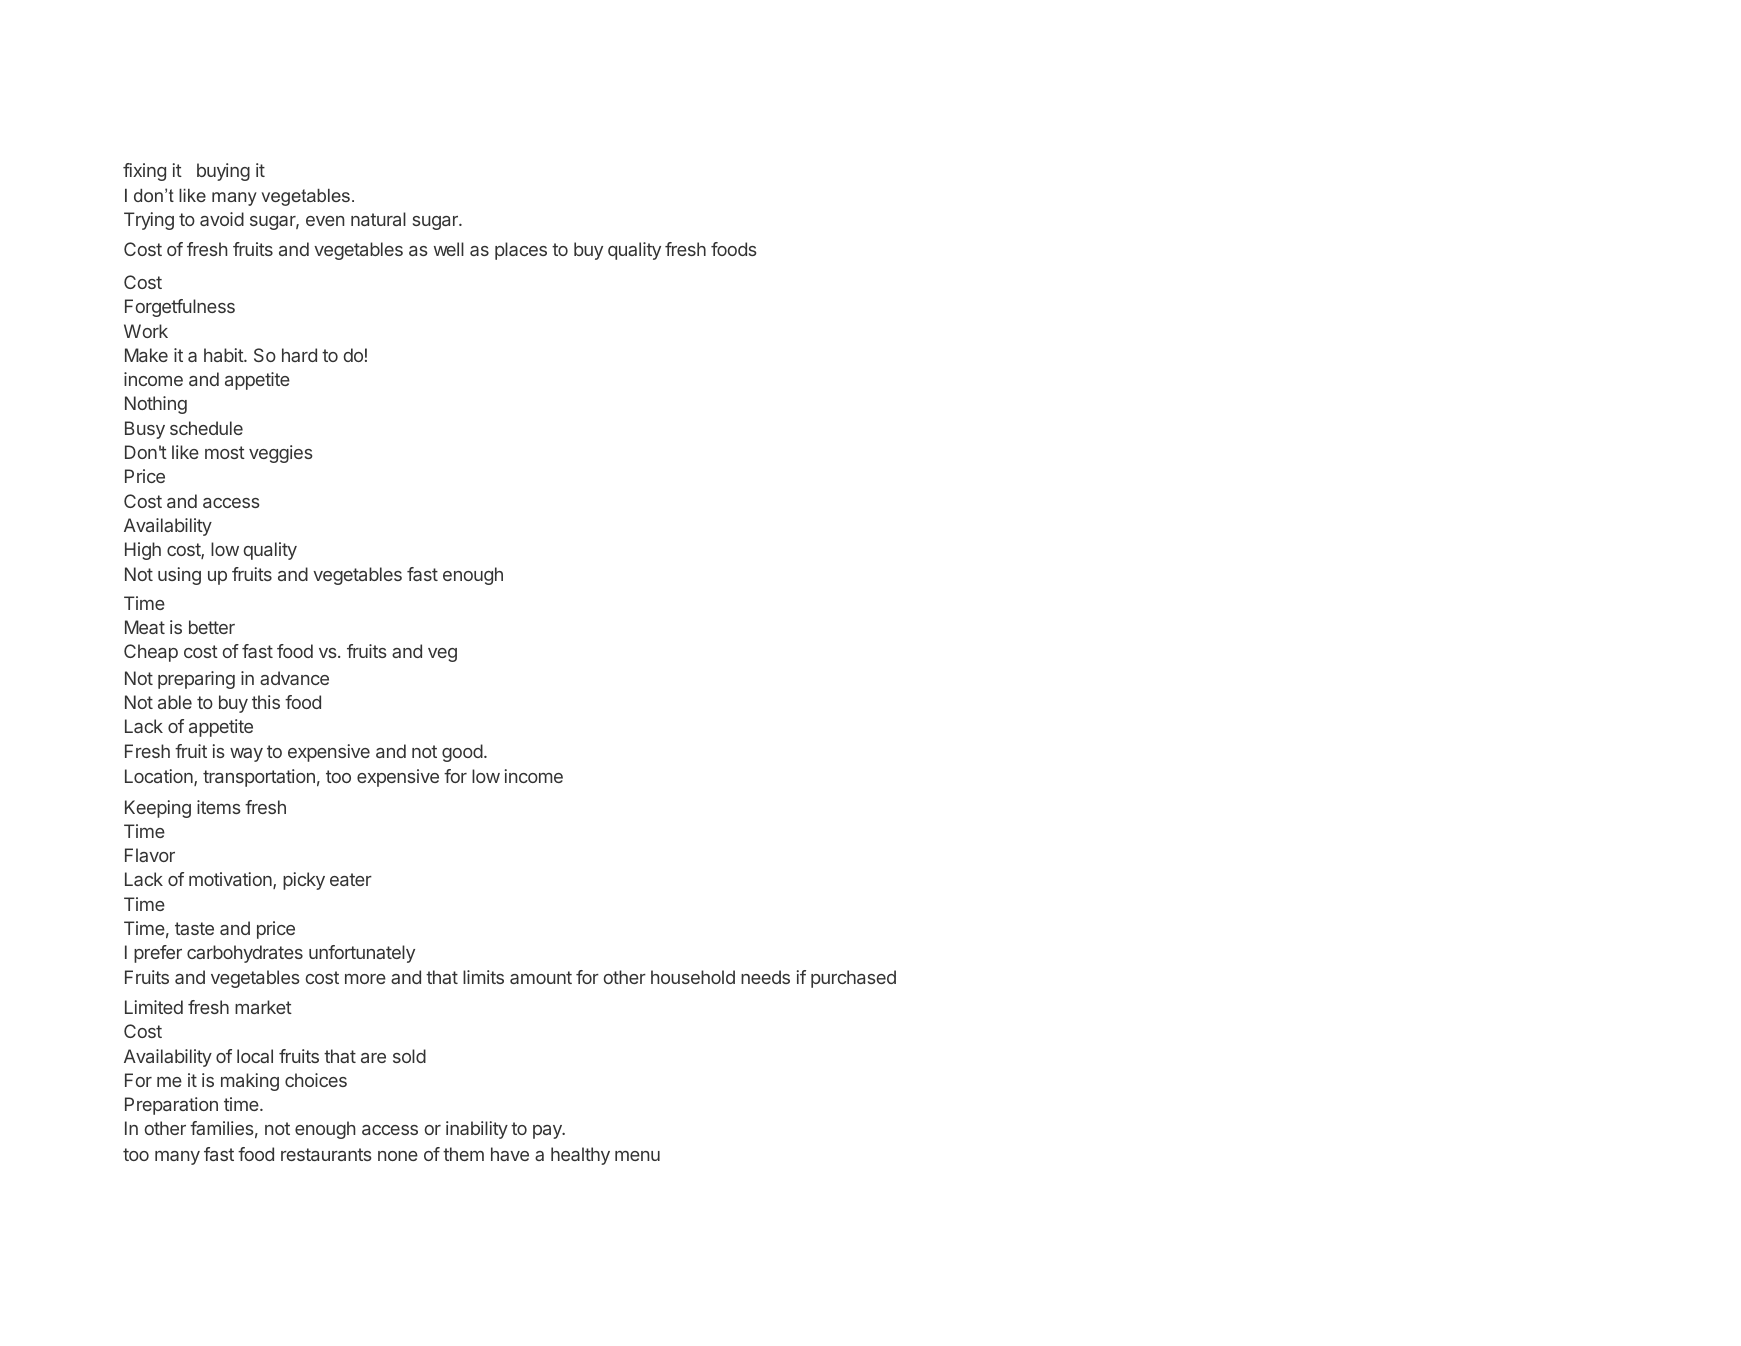 The width and height of the screenshot is (1741, 1346). Describe the element at coordinates (483, 977) in the screenshot. I see `limits` at that location.
